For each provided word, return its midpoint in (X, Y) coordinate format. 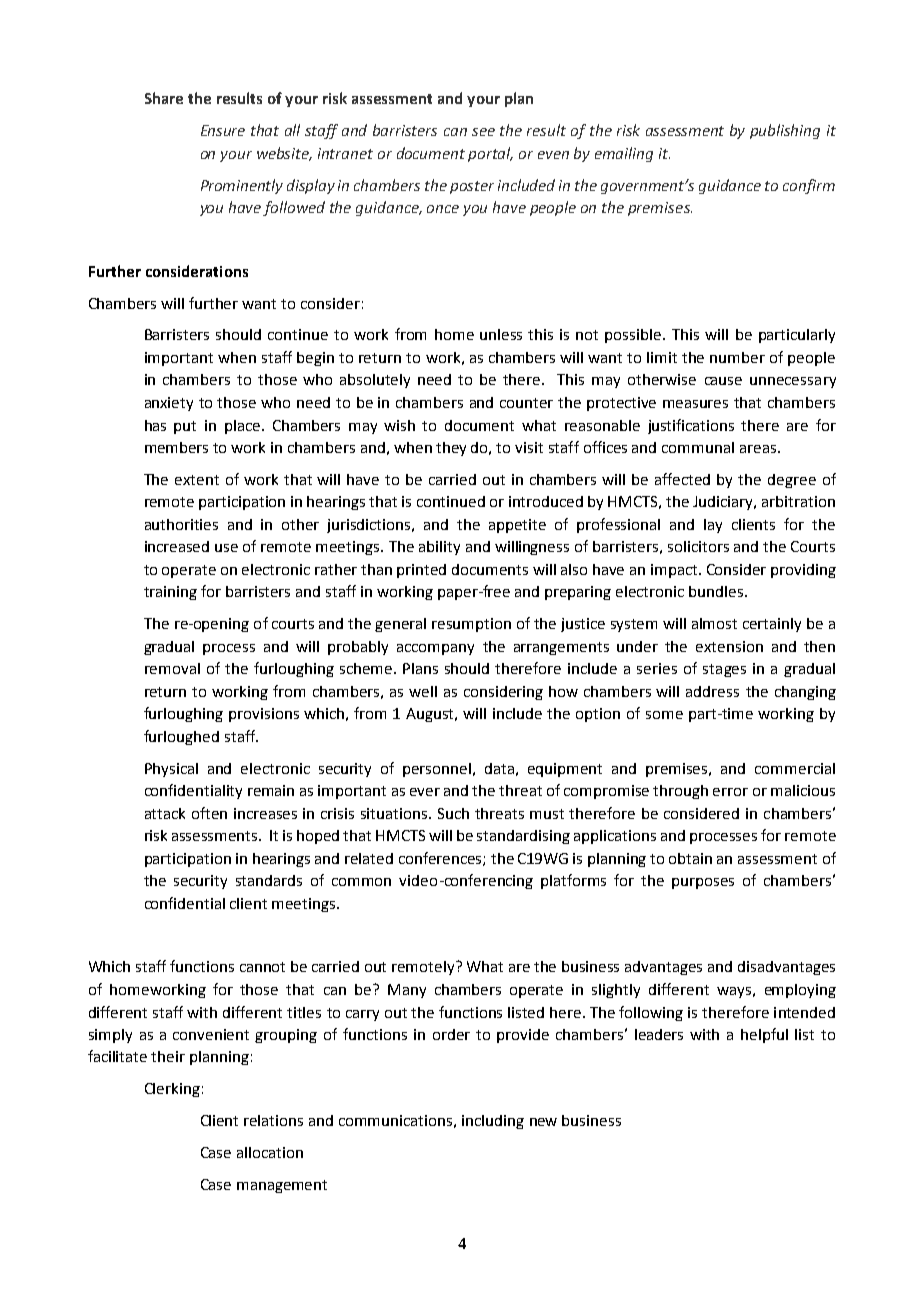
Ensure (223, 130)
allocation (270, 1152)
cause (723, 381)
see (483, 132)
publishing (785, 131)
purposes (703, 883)
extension (729, 646)
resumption (471, 625)
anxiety (169, 404)
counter (526, 403)
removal (172, 668)
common (361, 882)
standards (269, 880)
